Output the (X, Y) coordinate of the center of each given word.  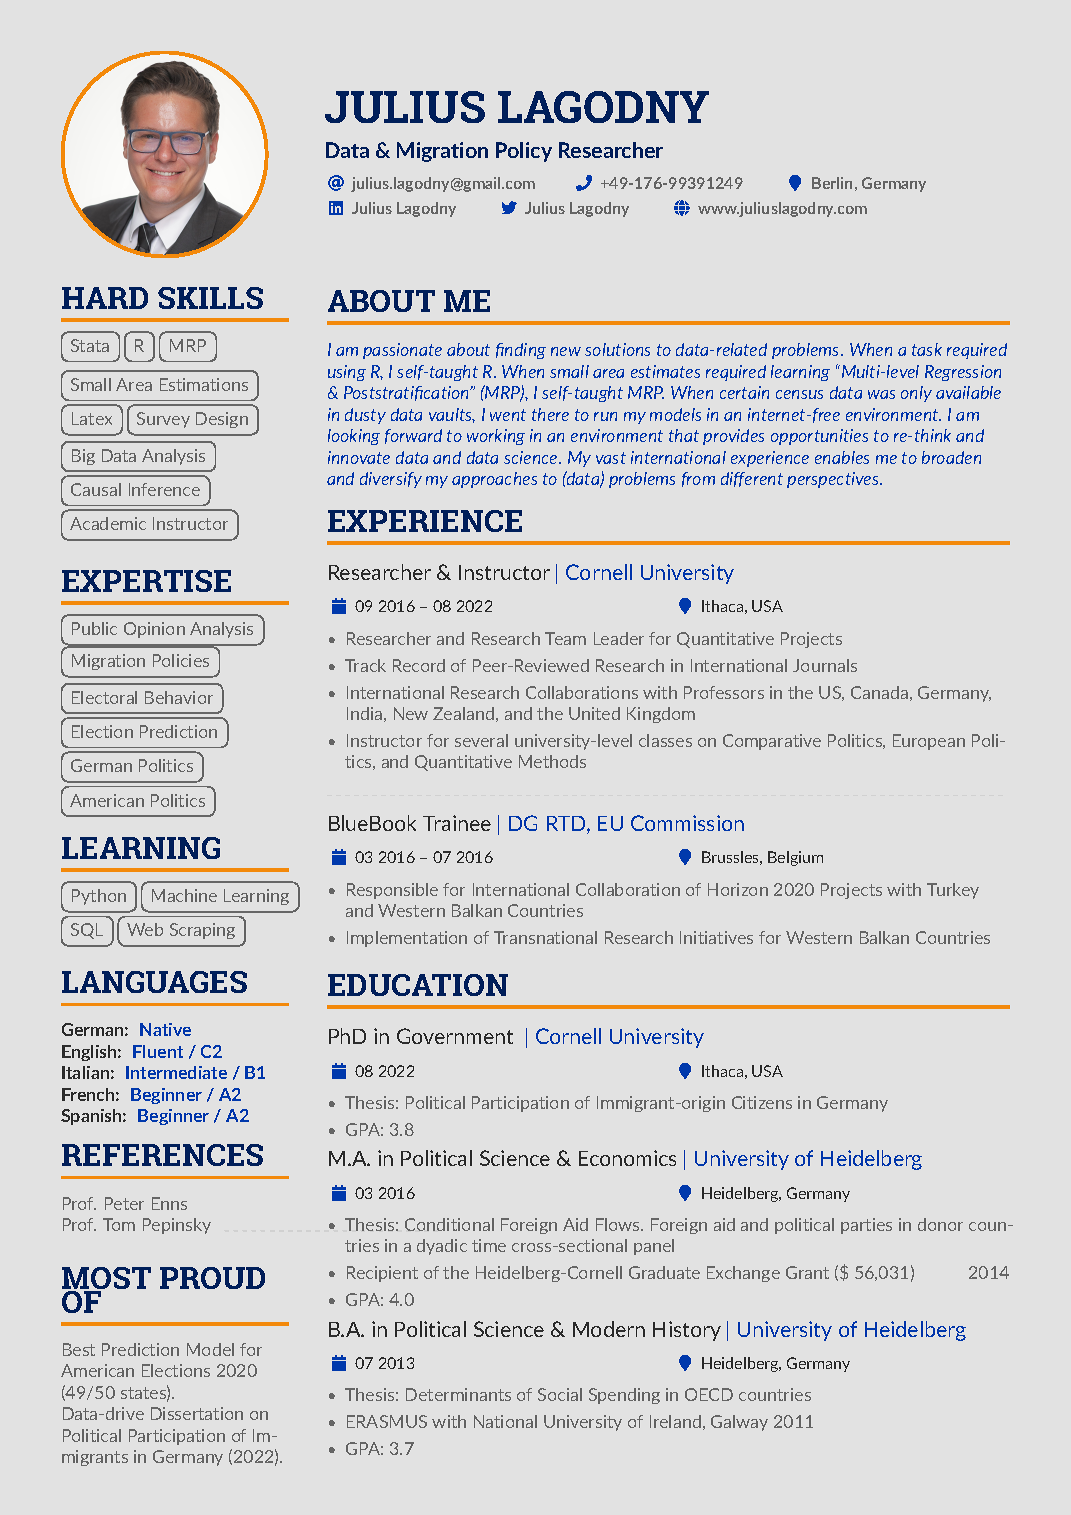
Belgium (795, 858)
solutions (617, 349)
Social (560, 1394)
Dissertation (197, 1413)
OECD (709, 1394)
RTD (567, 825)
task (927, 349)
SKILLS (210, 298)
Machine (184, 895)
